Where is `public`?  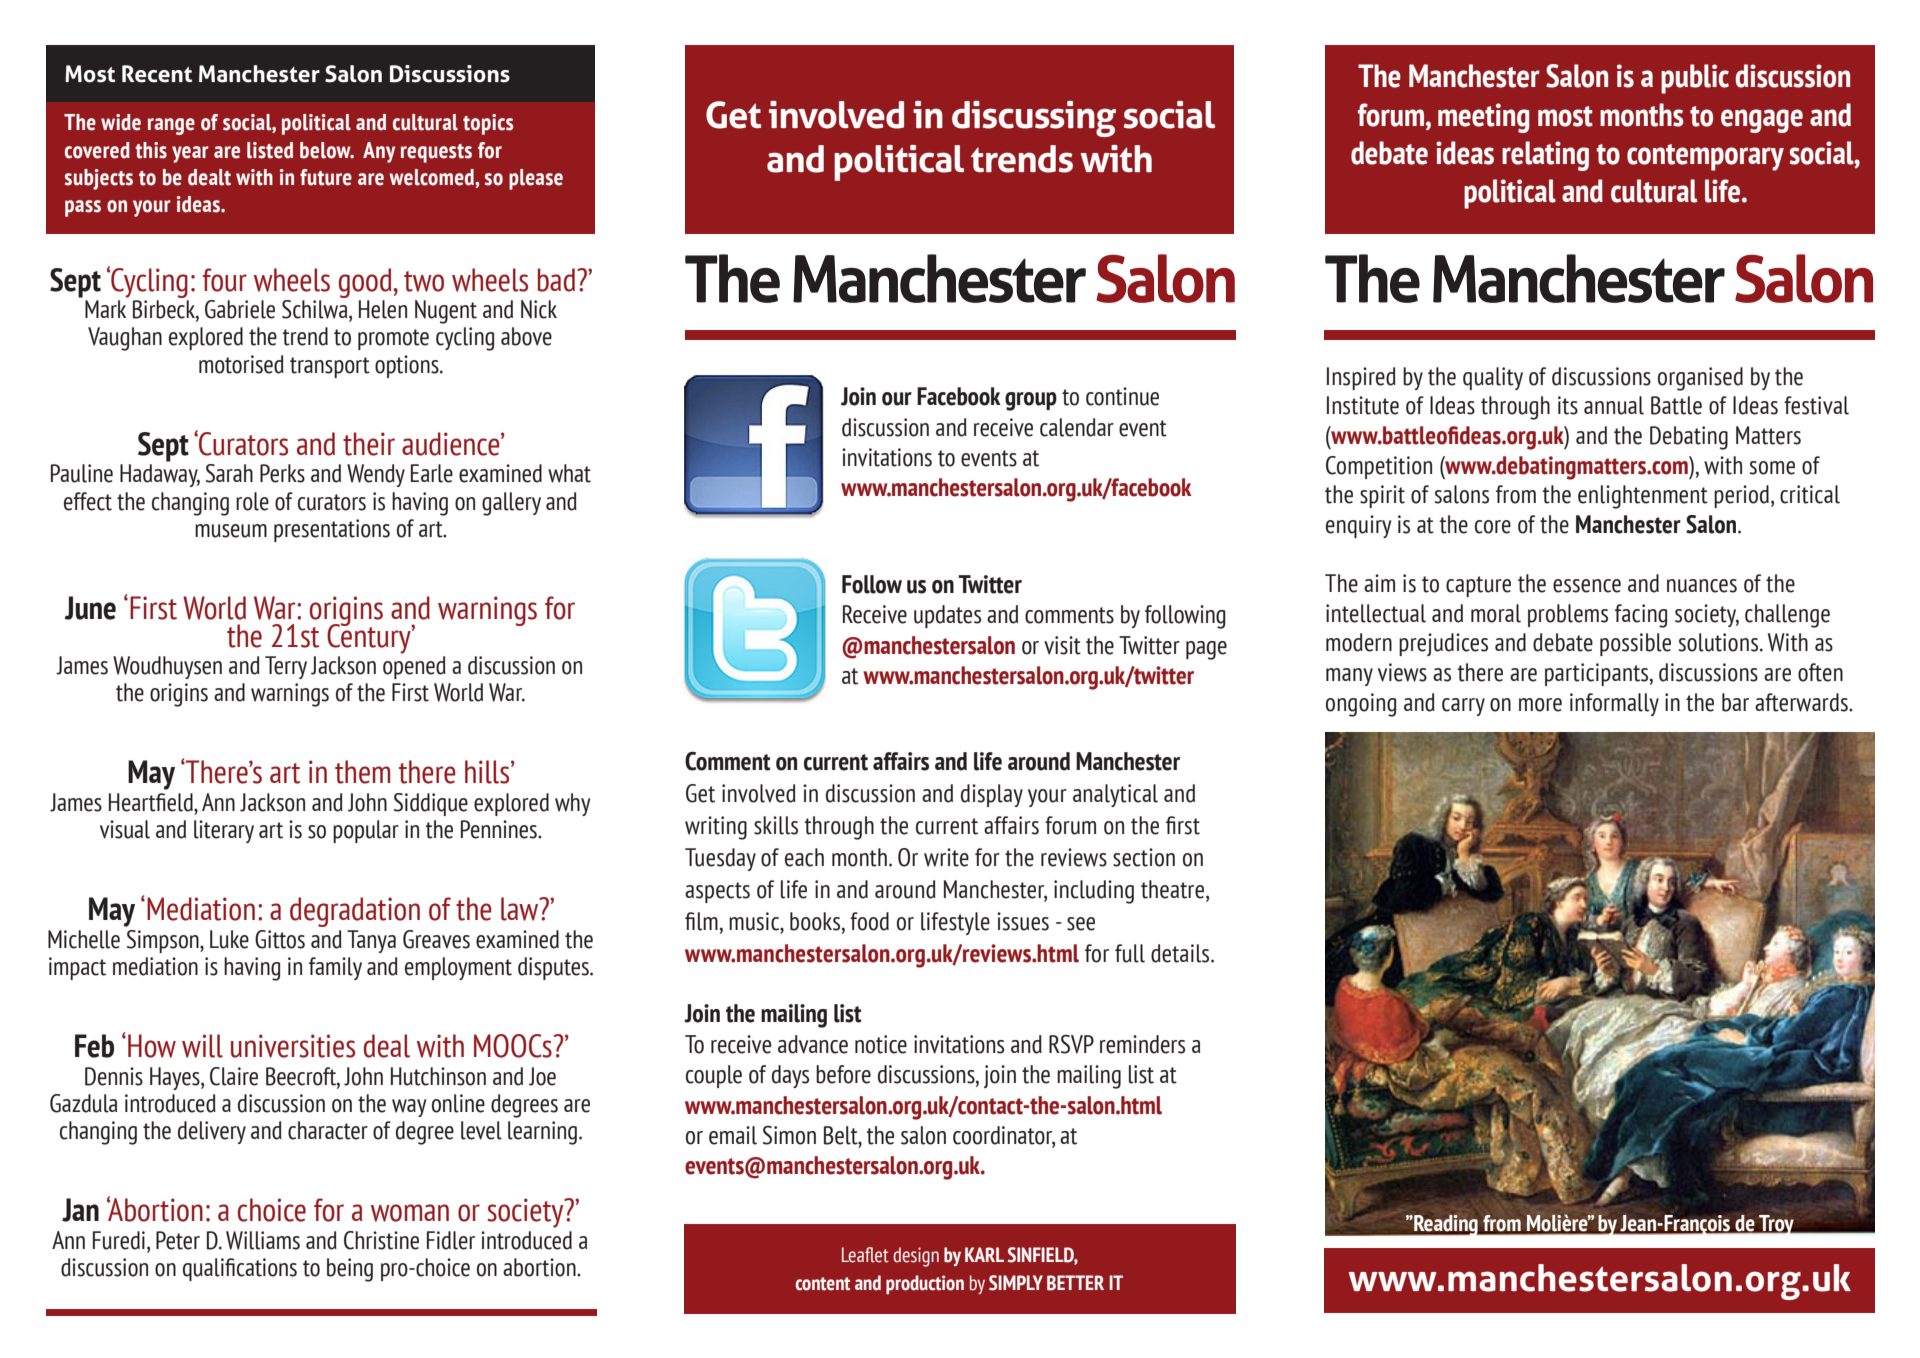 public is located at coordinates (1695, 79).
